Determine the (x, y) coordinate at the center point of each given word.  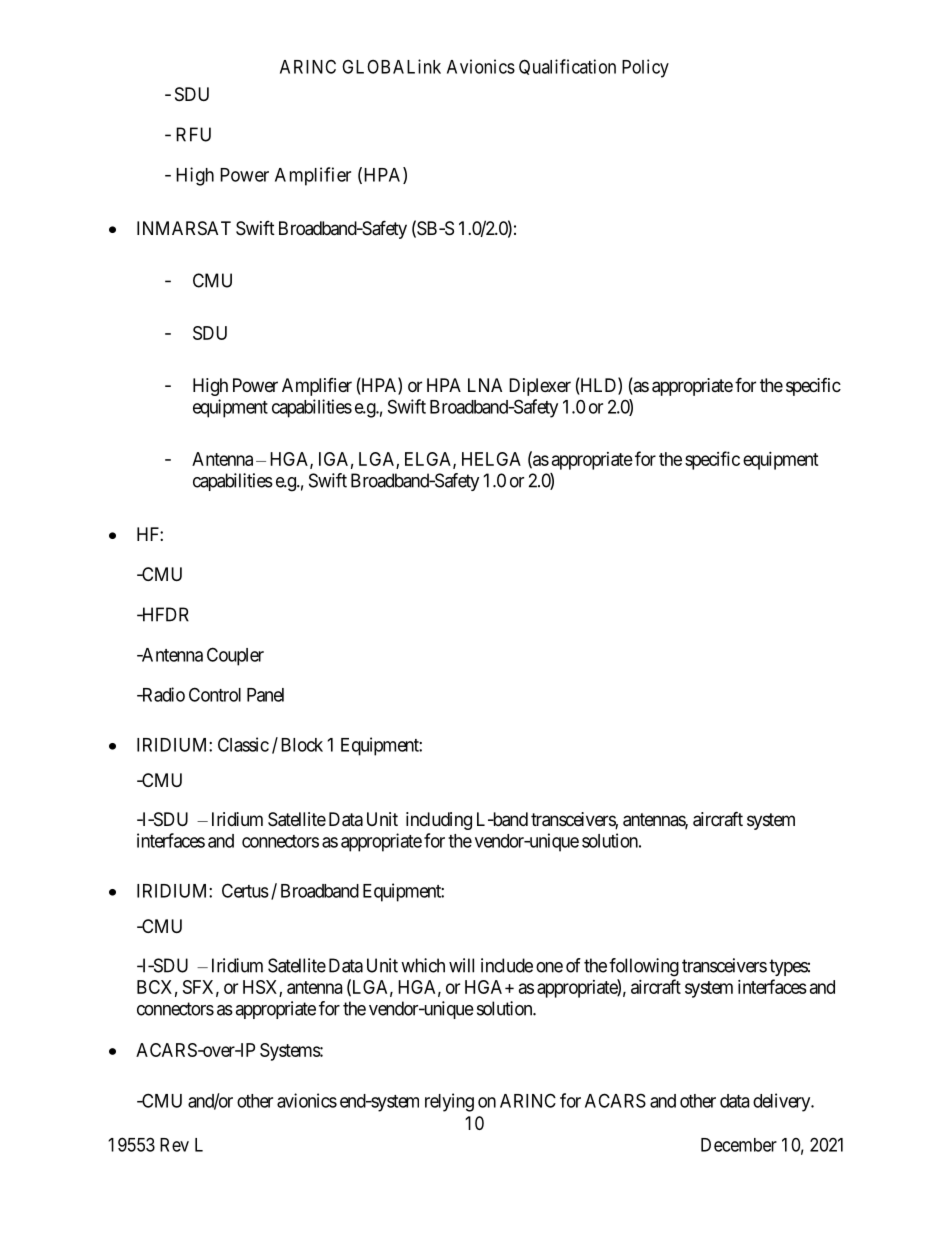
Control (215, 694)
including (439, 821)
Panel (265, 695)
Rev (174, 1145)
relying (449, 1102)
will (461, 965)
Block (302, 745)
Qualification (567, 67)
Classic (243, 744)
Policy (645, 68)
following (644, 967)
